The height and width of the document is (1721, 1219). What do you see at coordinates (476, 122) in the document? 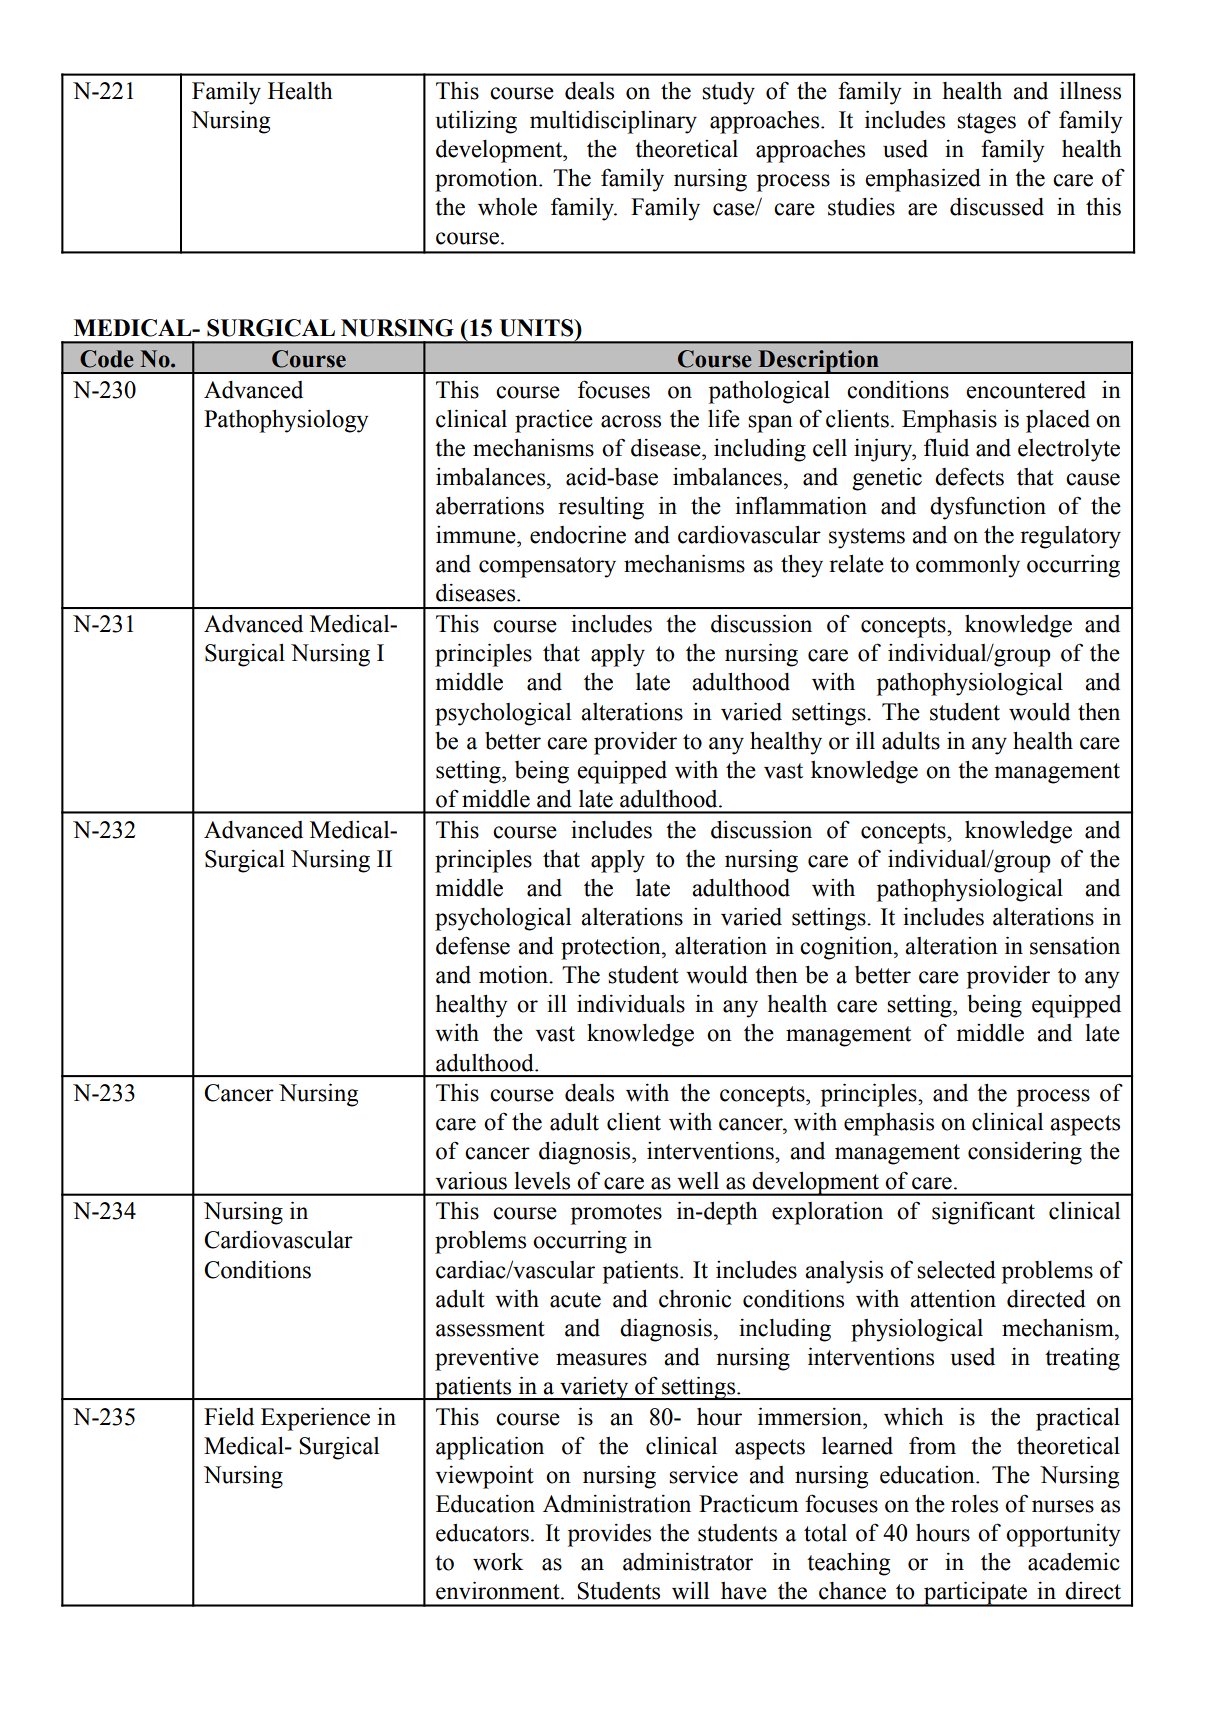
I see `utilizing` at bounding box center [476, 122].
